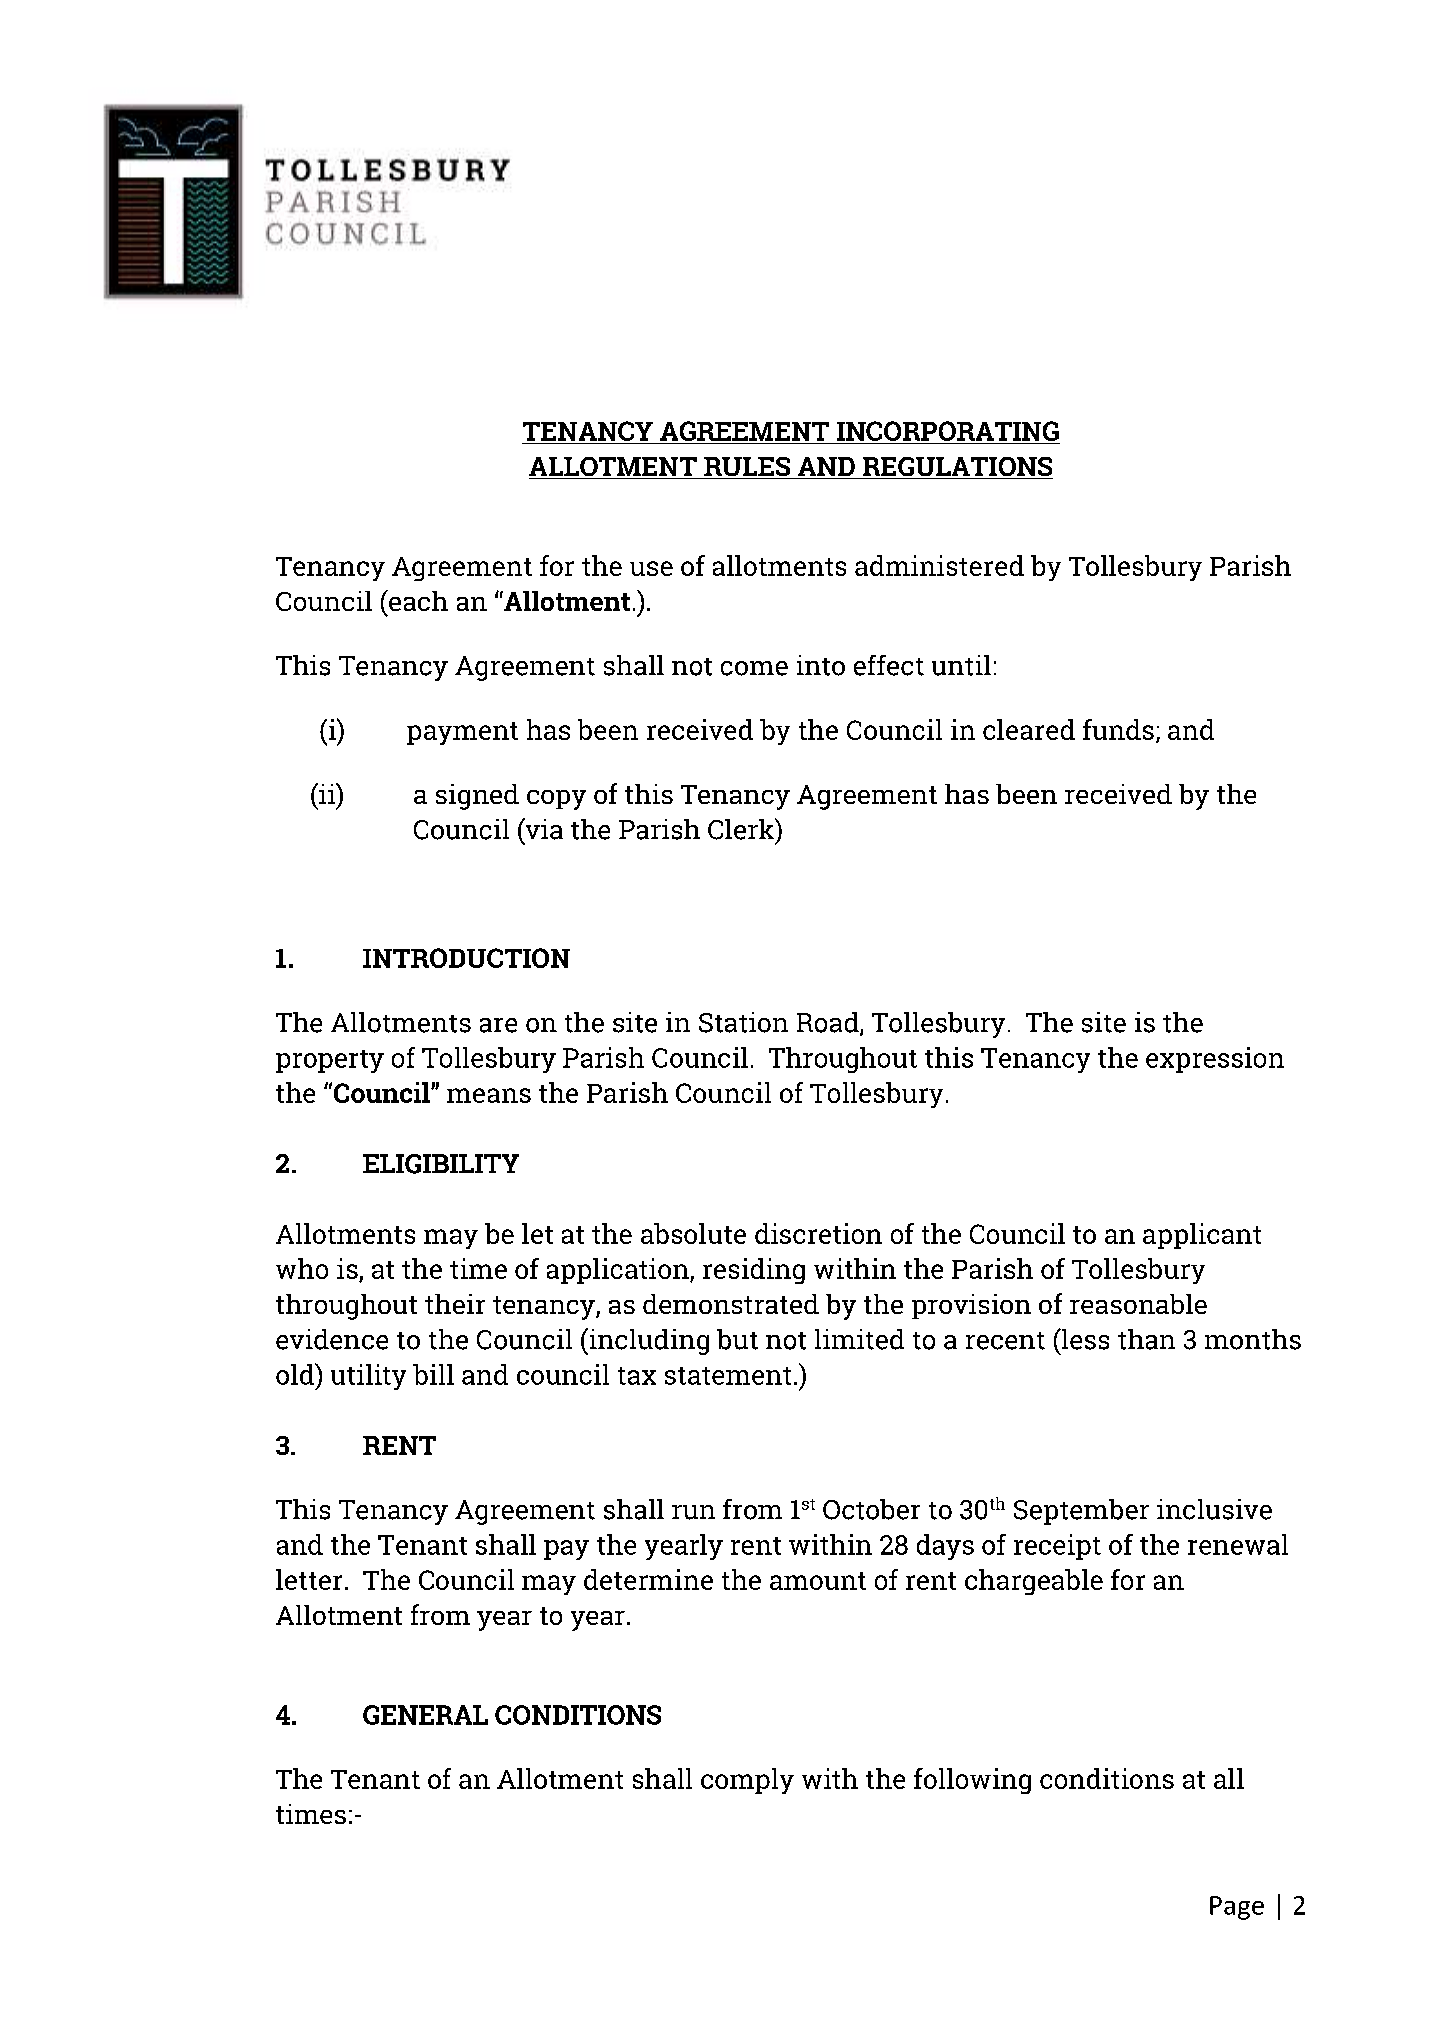  I want to click on RULES, so click(747, 468).
